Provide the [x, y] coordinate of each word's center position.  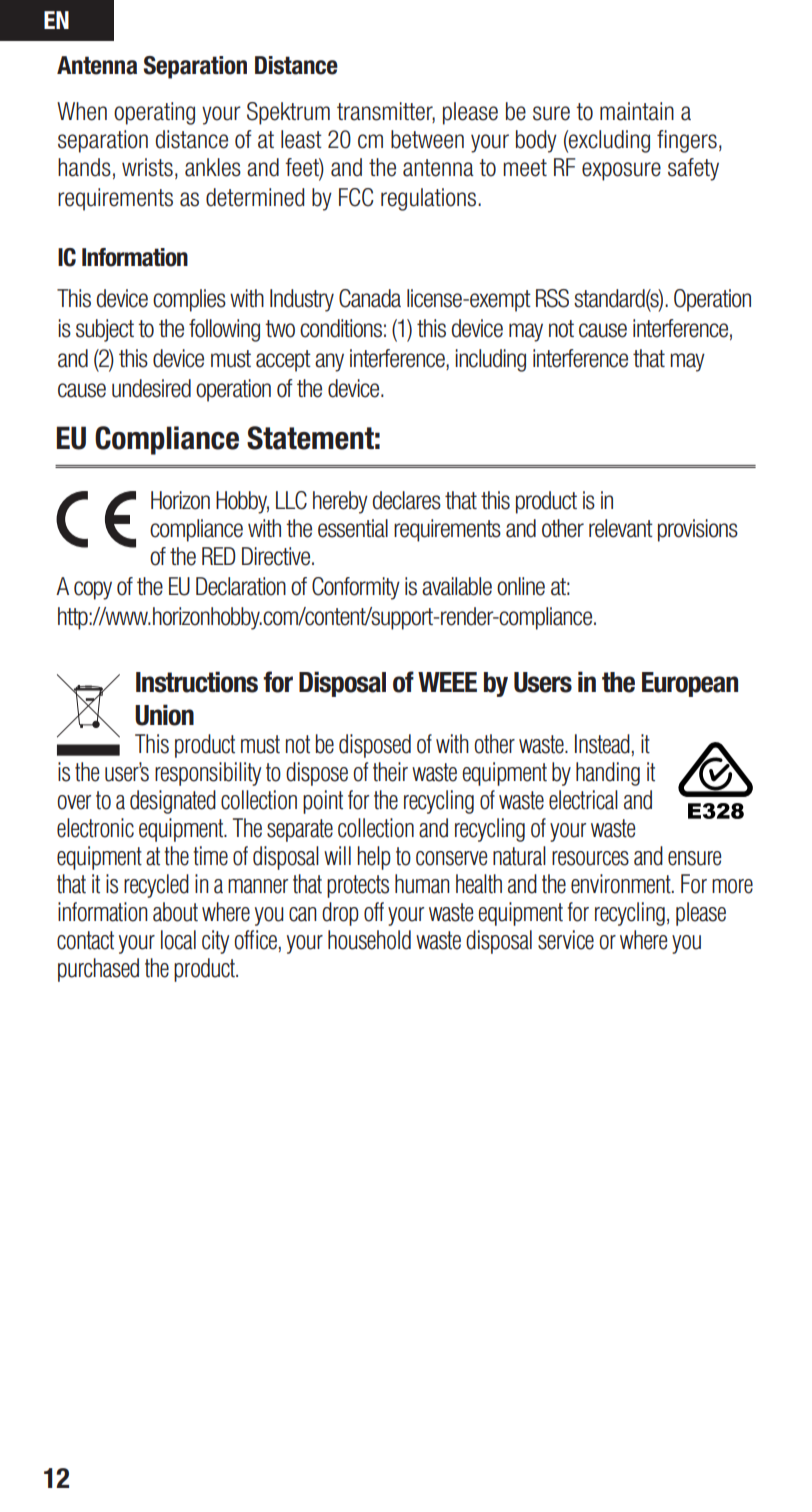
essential [353, 528]
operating [154, 113]
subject [105, 330]
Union [164, 715]
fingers [687, 141]
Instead [602, 744]
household [369, 940]
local [178, 940]
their [390, 772]
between [427, 139]
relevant [621, 528]
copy [93, 590]
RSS [552, 298]
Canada [370, 298]
